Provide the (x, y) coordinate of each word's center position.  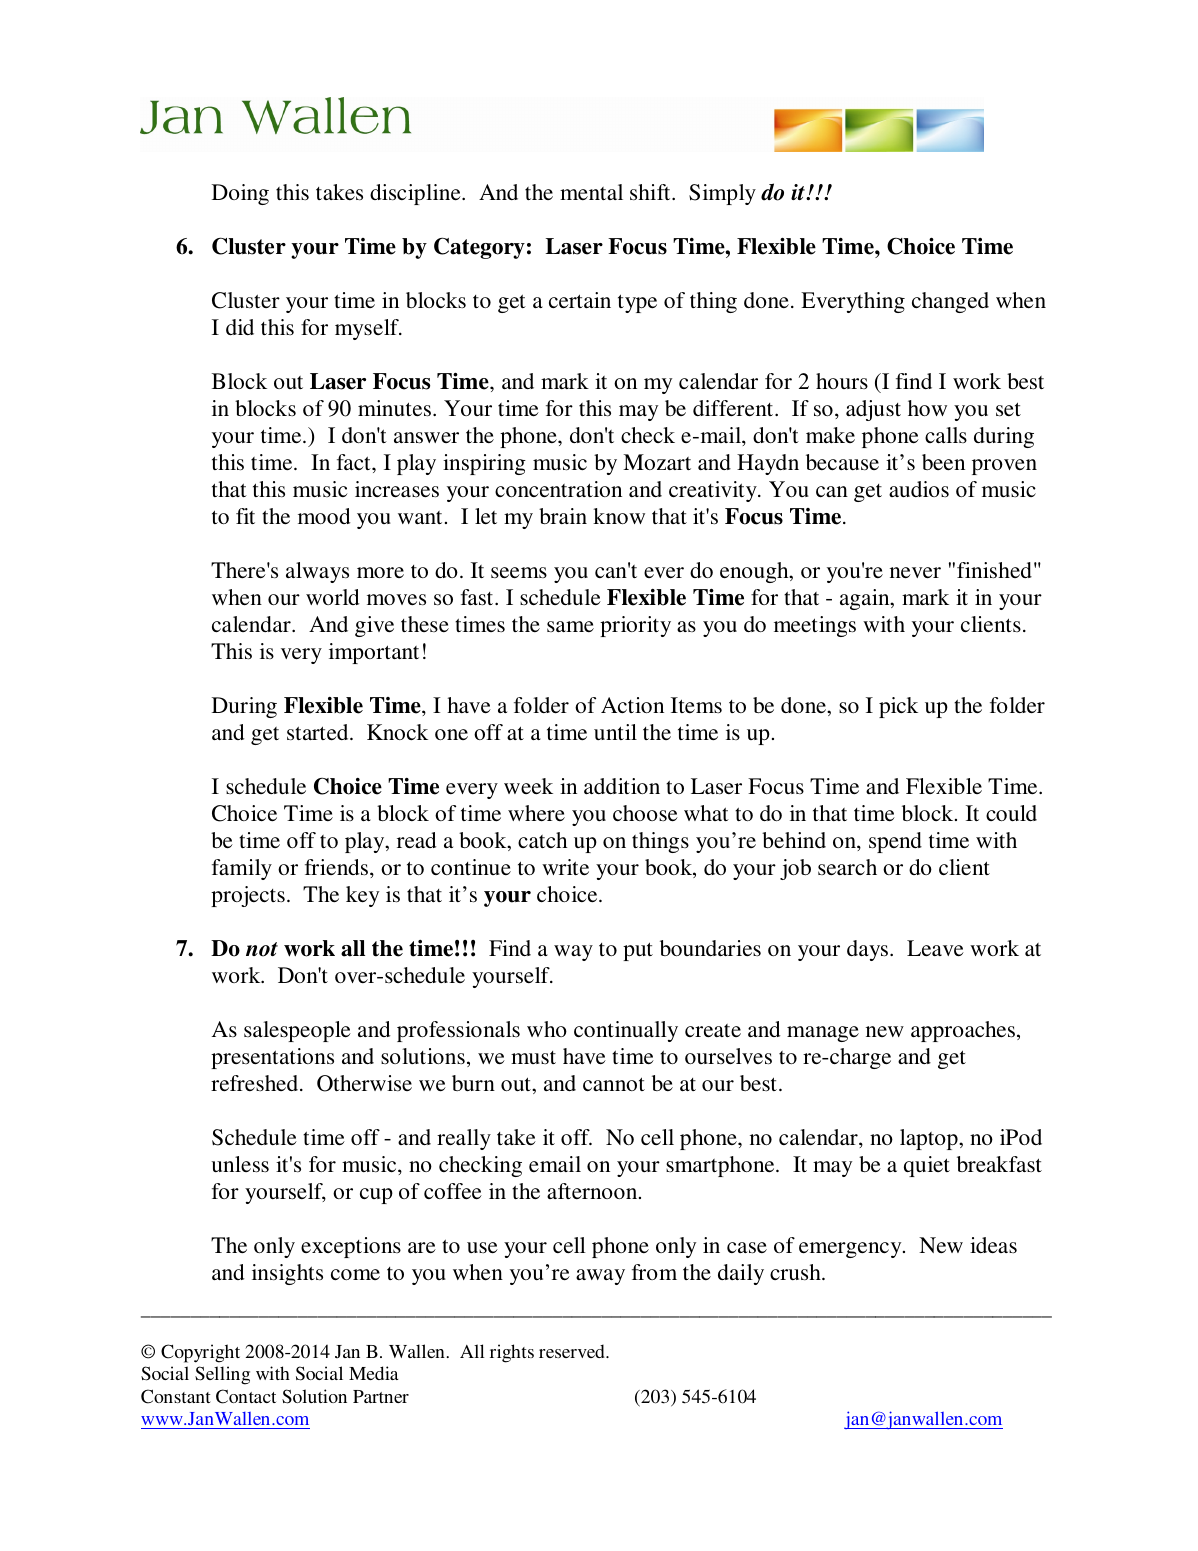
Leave (935, 948)
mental (591, 192)
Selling (222, 1375)
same (570, 626)
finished (994, 570)
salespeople (297, 1031)
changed (950, 302)
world (332, 597)
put (638, 951)
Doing (240, 194)
